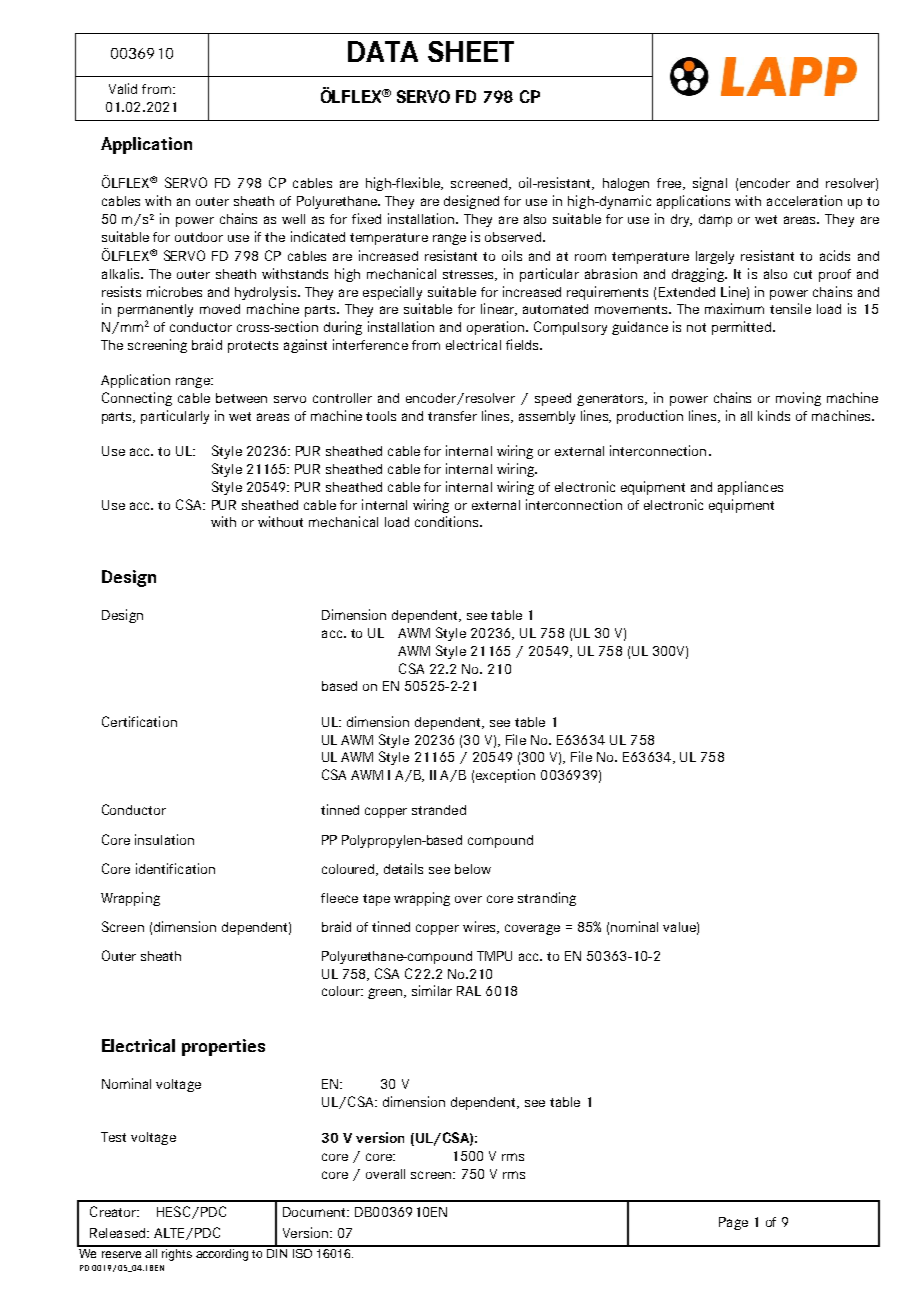 This image has width=924, height=1308. I want to click on Valid, so click(123, 88).
